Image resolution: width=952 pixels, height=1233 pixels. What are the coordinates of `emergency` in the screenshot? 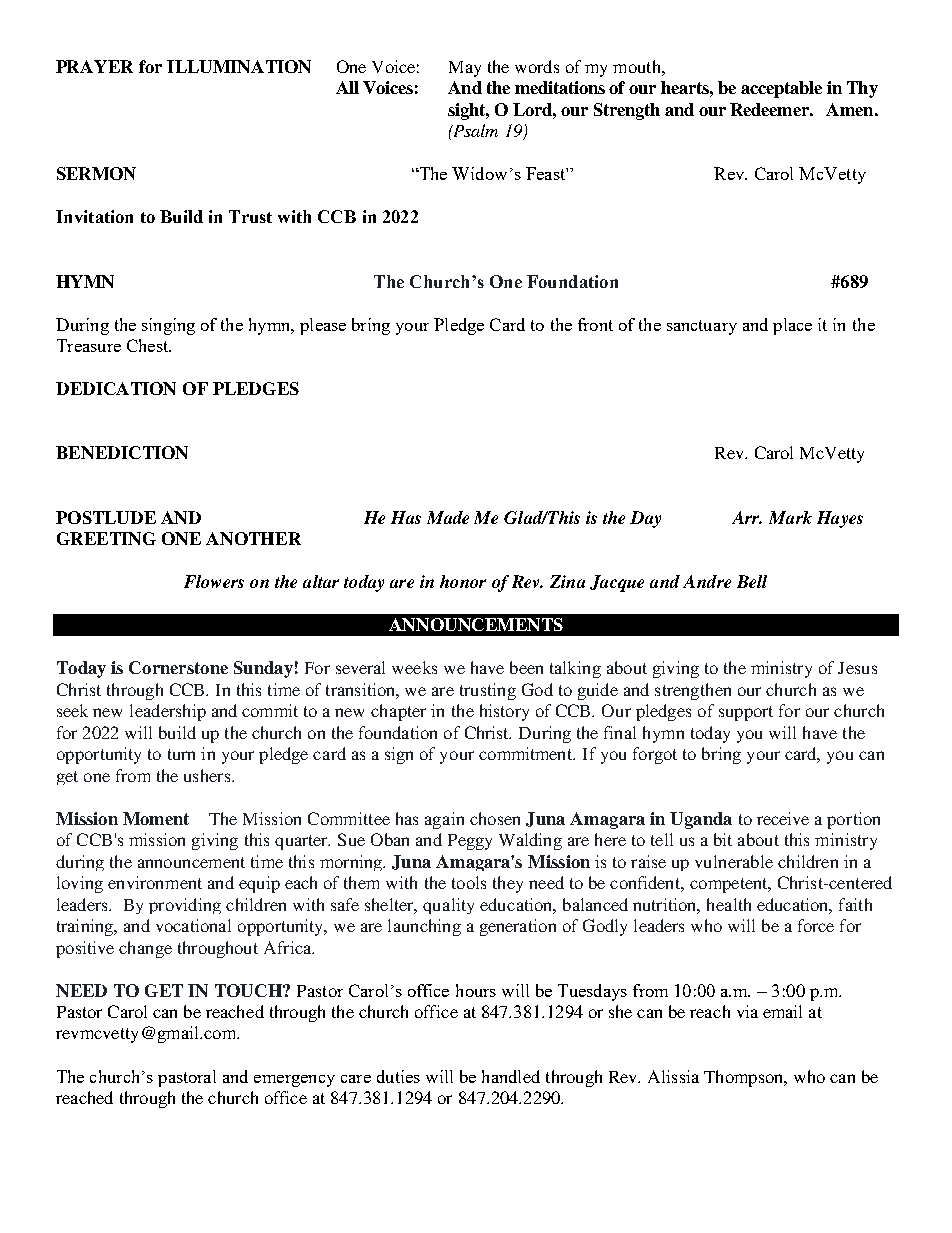 It's located at (294, 1081).
